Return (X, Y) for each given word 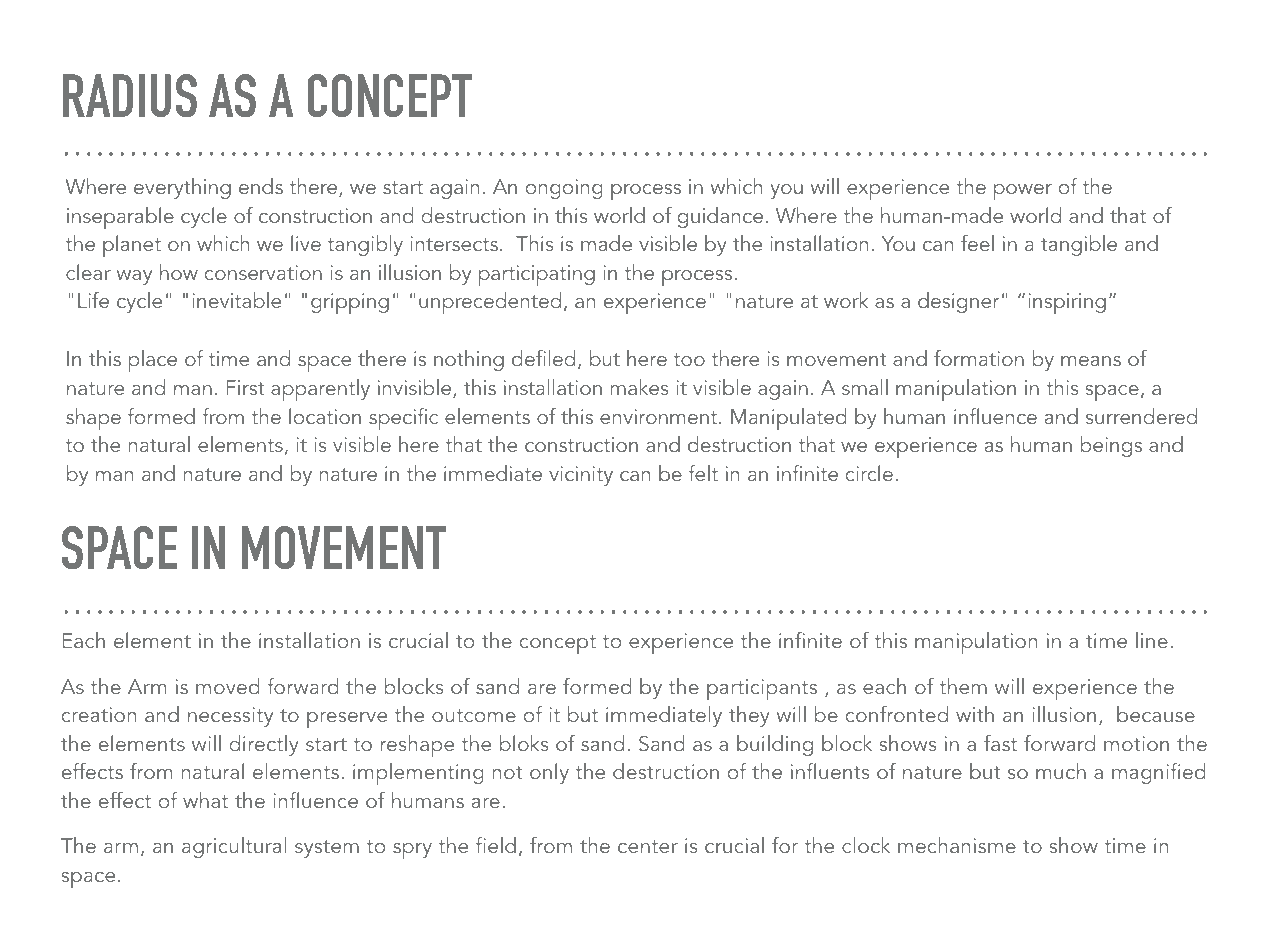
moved (228, 686)
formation (979, 358)
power (1023, 192)
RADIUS (130, 95)
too (689, 359)
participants (762, 689)
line (1152, 640)
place (153, 361)
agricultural (234, 847)
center (648, 846)
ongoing (564, 189)
